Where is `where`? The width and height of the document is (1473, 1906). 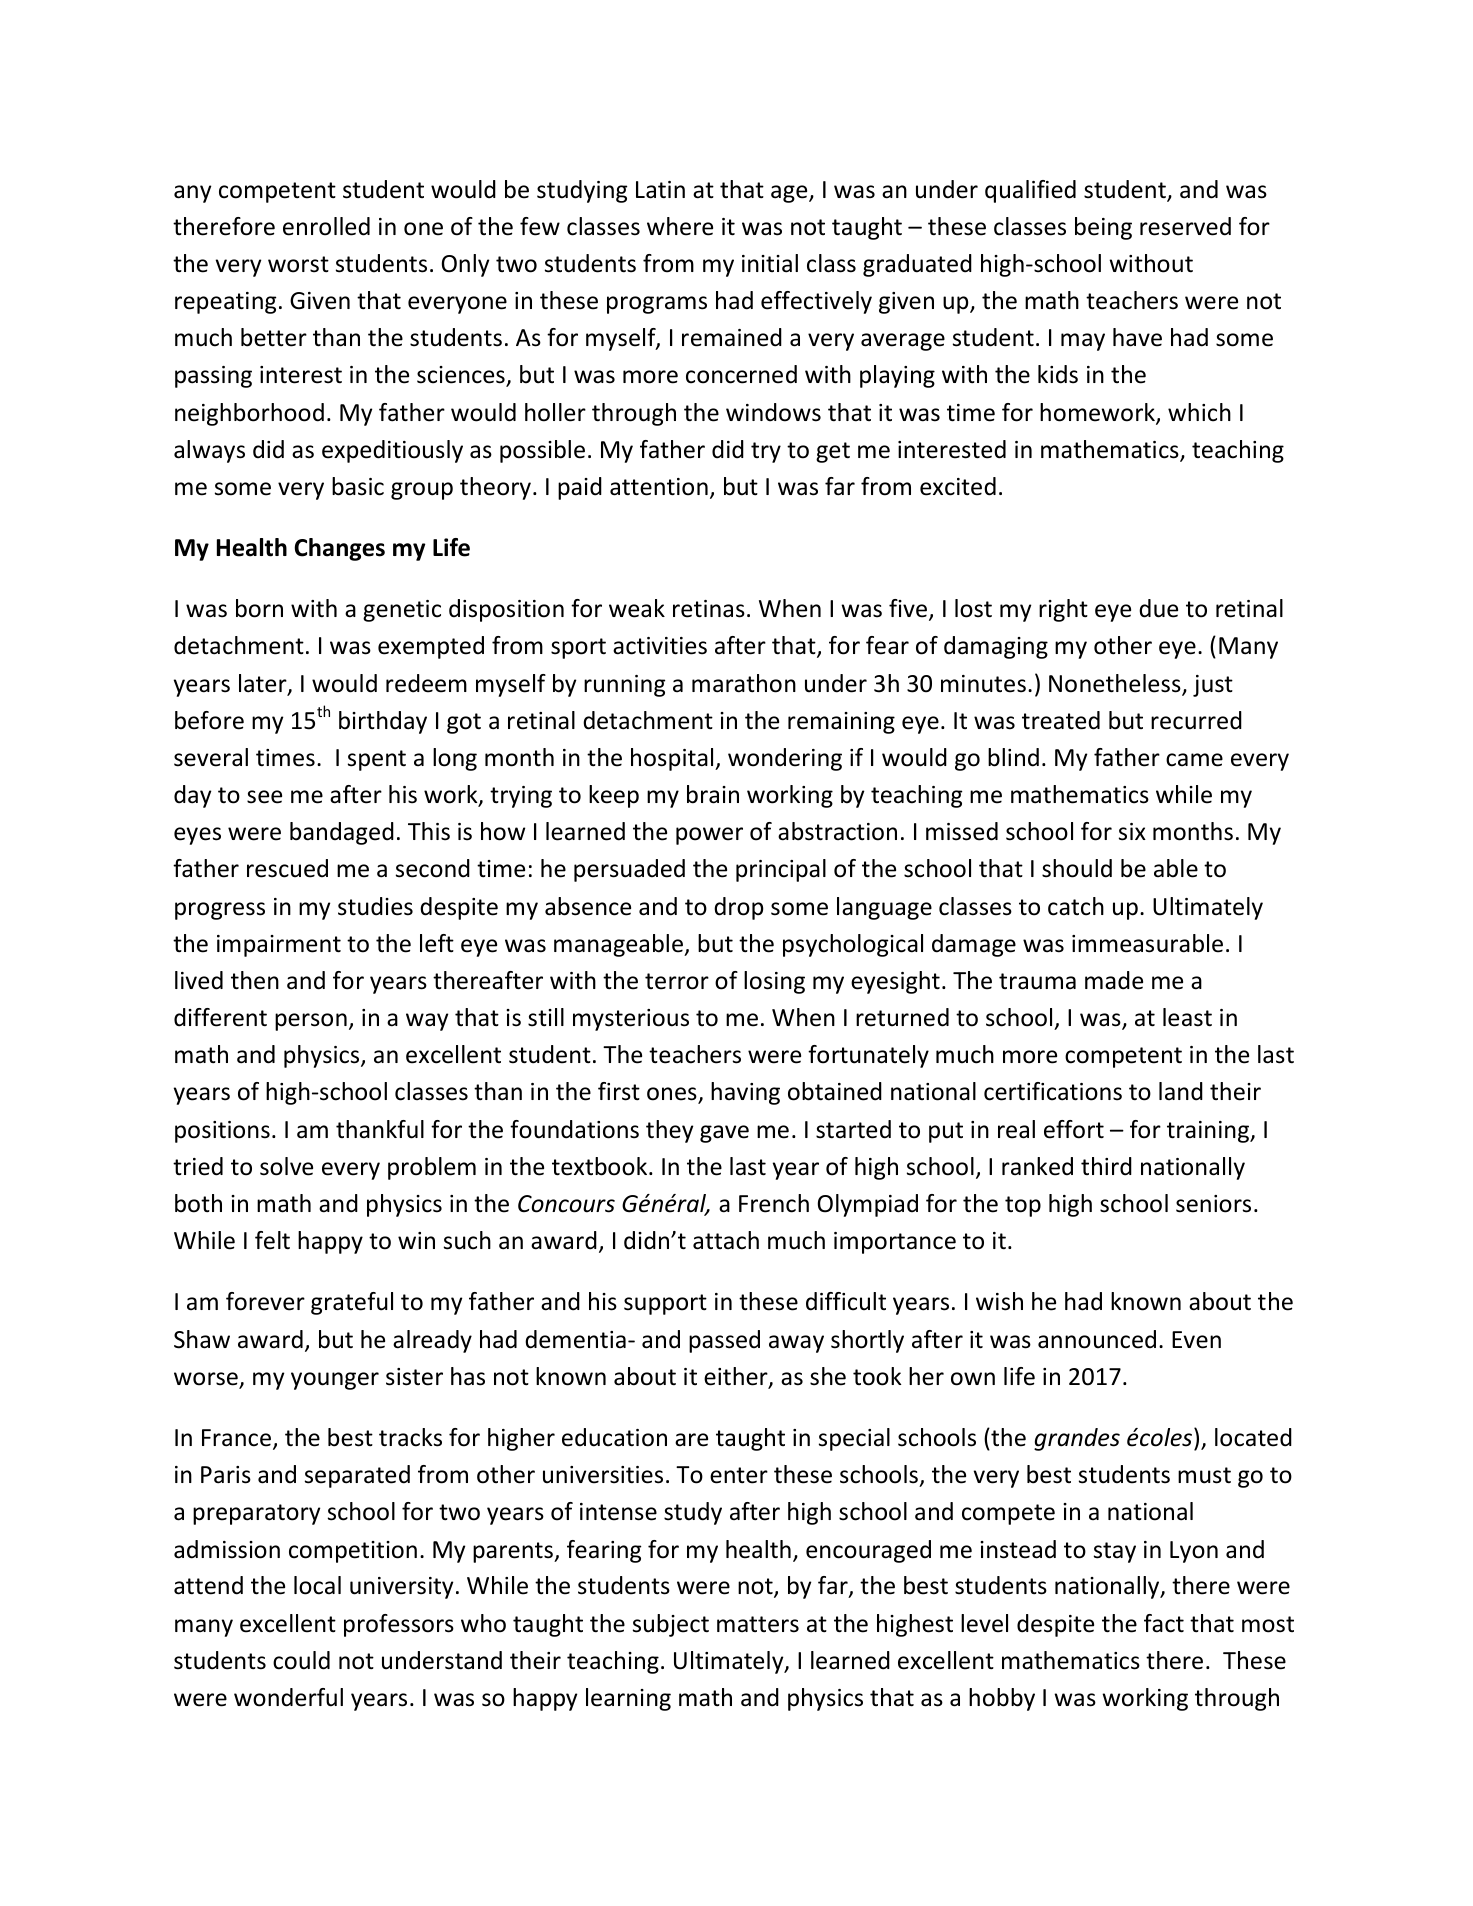 where is located at coordinates (680, 226).
